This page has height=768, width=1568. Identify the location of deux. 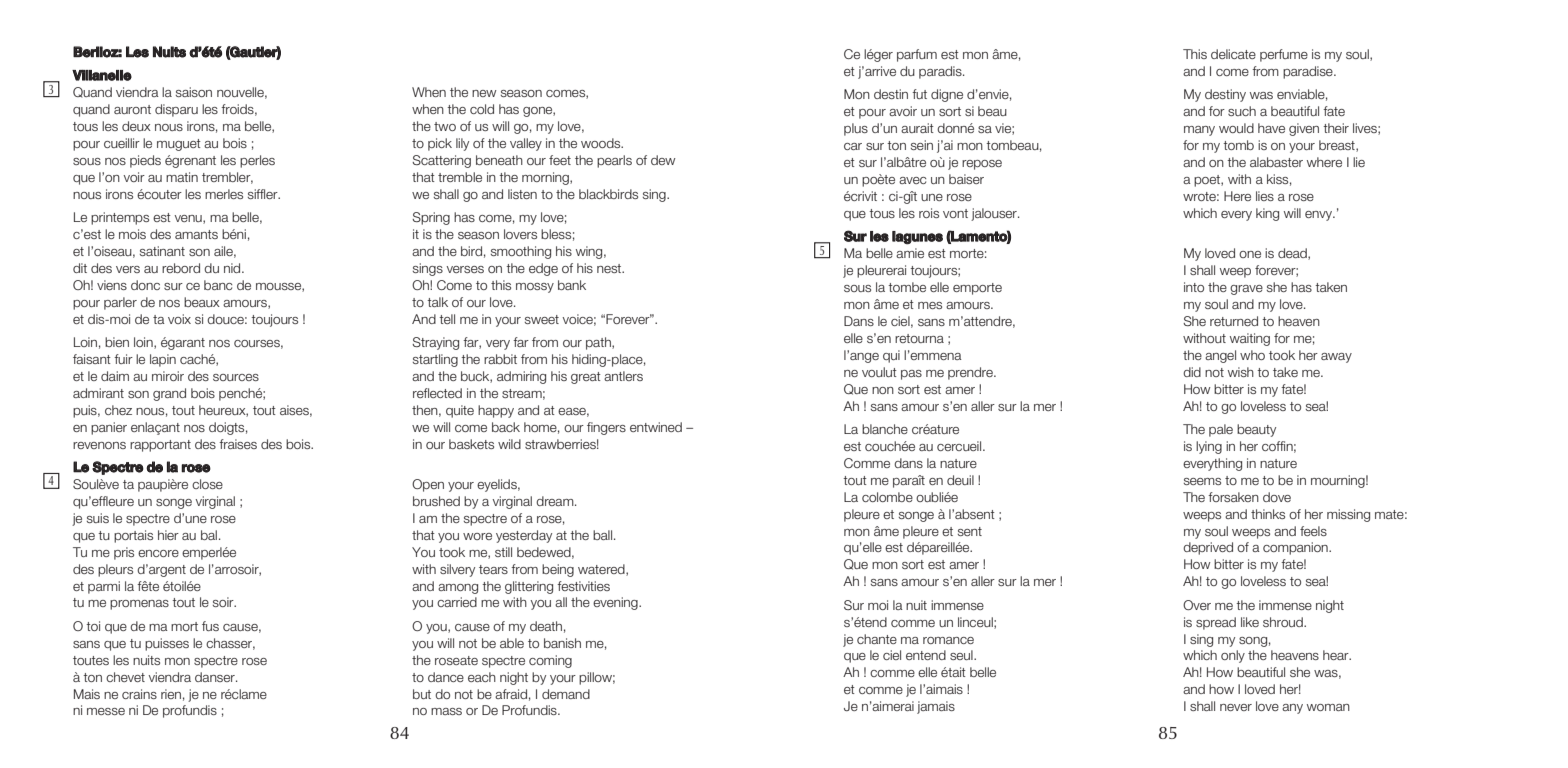
(136, 126).
